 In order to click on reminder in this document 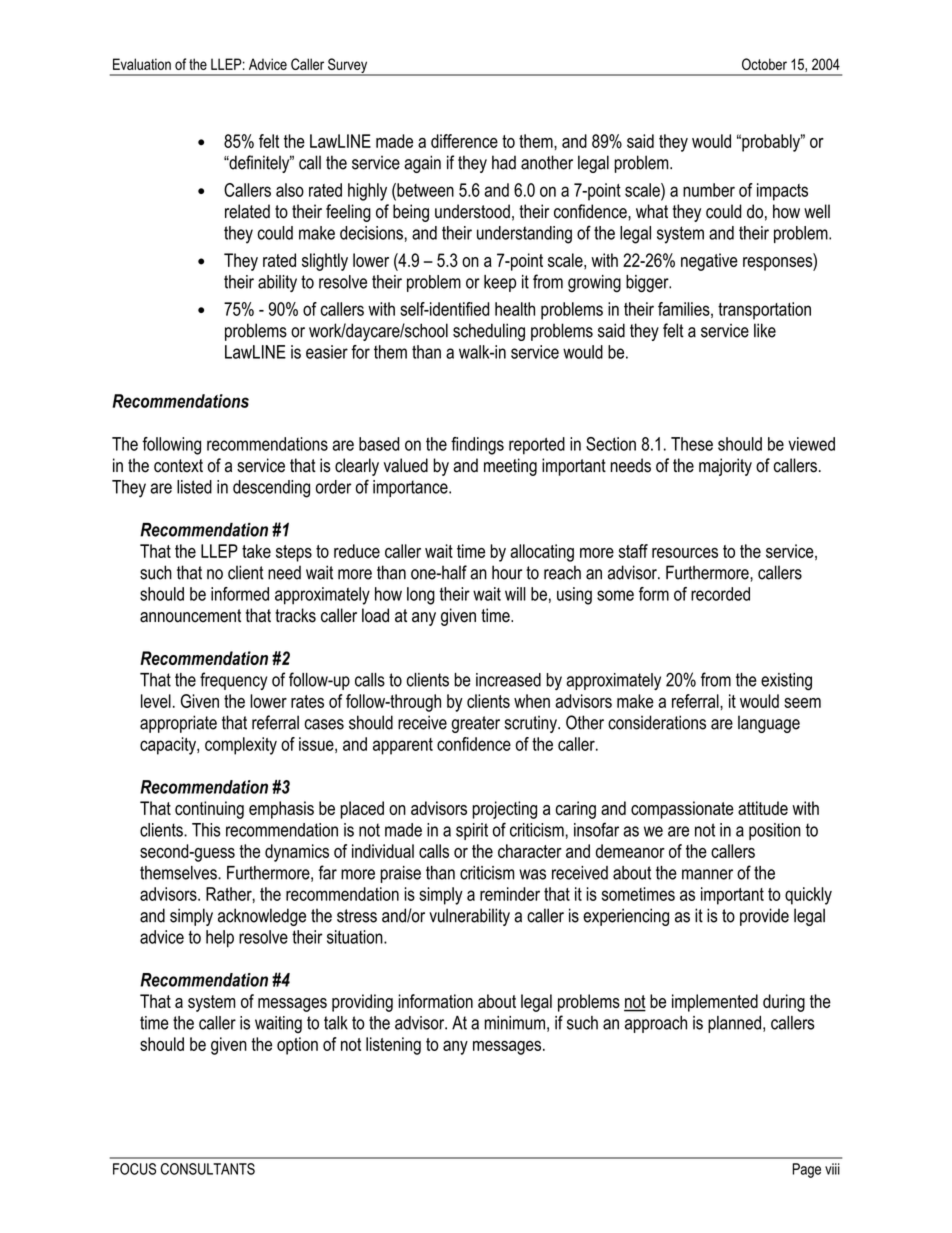, I will do `click(510, 894)`.
